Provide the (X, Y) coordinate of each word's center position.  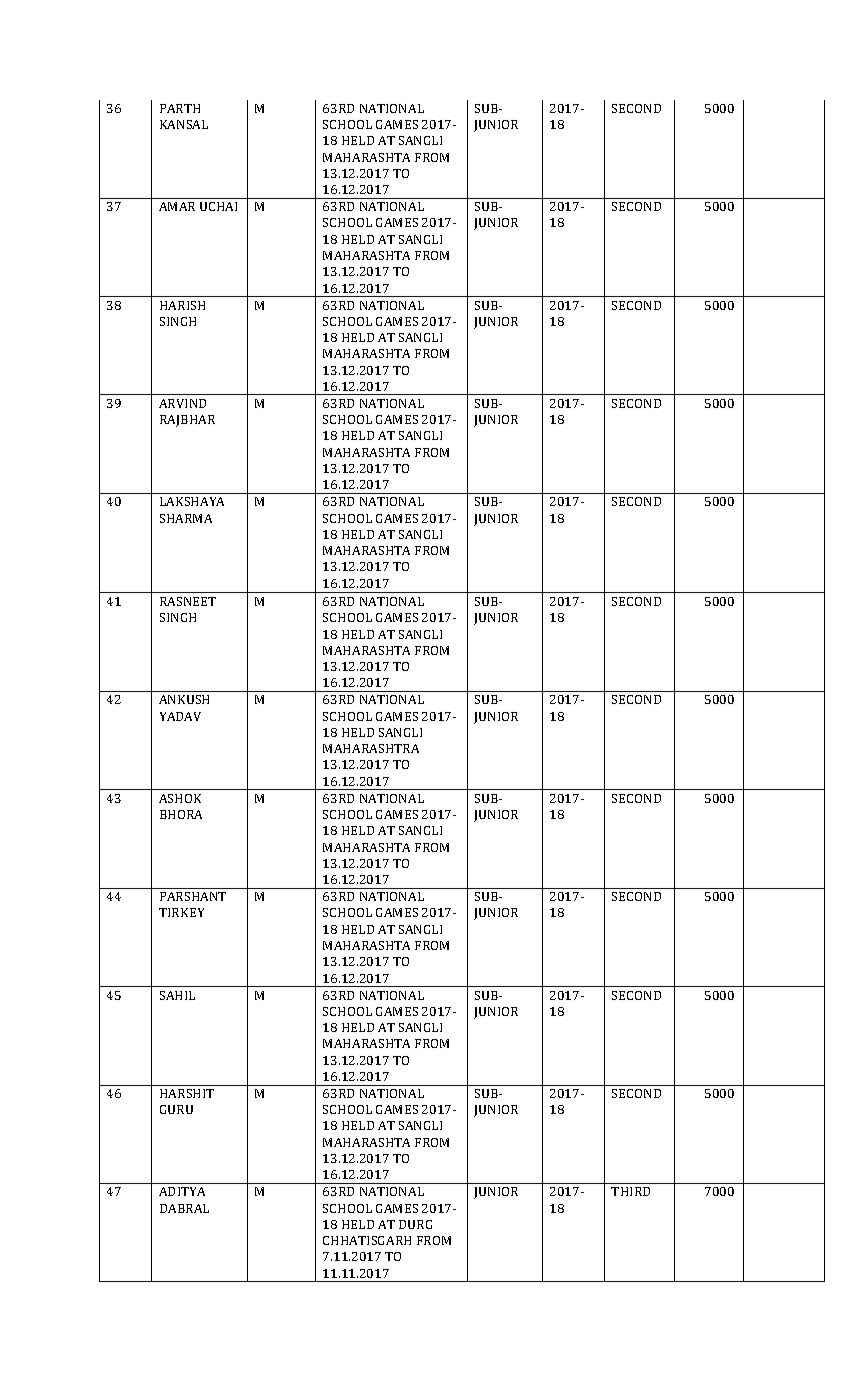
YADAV (180, 716)
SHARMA (186, 518)
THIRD (630, 1191)
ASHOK (180, 798)
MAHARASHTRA (371, 748)
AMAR (177, 206)
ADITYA (182, 1191)
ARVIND (182, 403)
